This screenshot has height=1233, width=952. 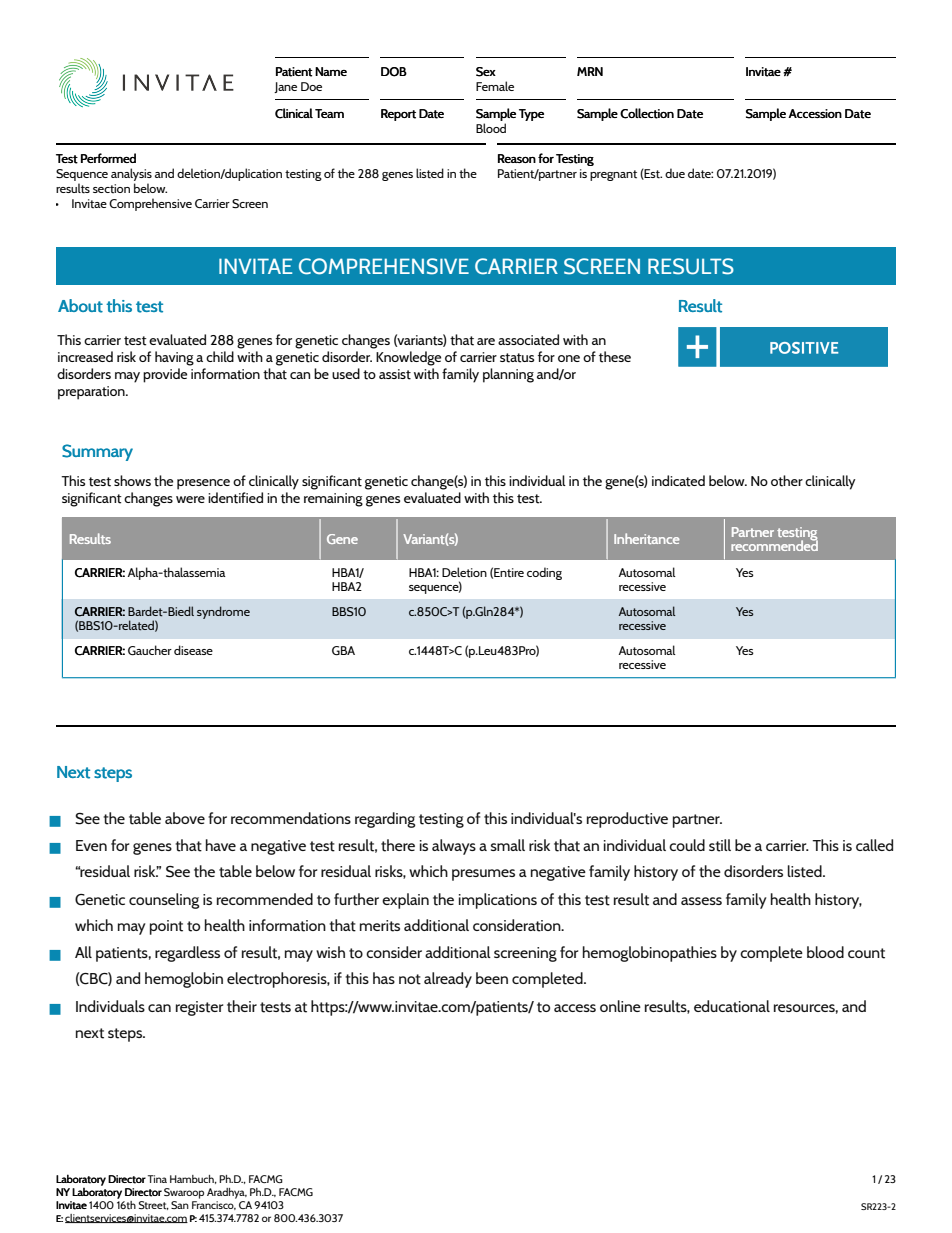 What do you see at coordinates (508, 845) in the screenshot?
I see `small` at bounding box center [508, 845].
